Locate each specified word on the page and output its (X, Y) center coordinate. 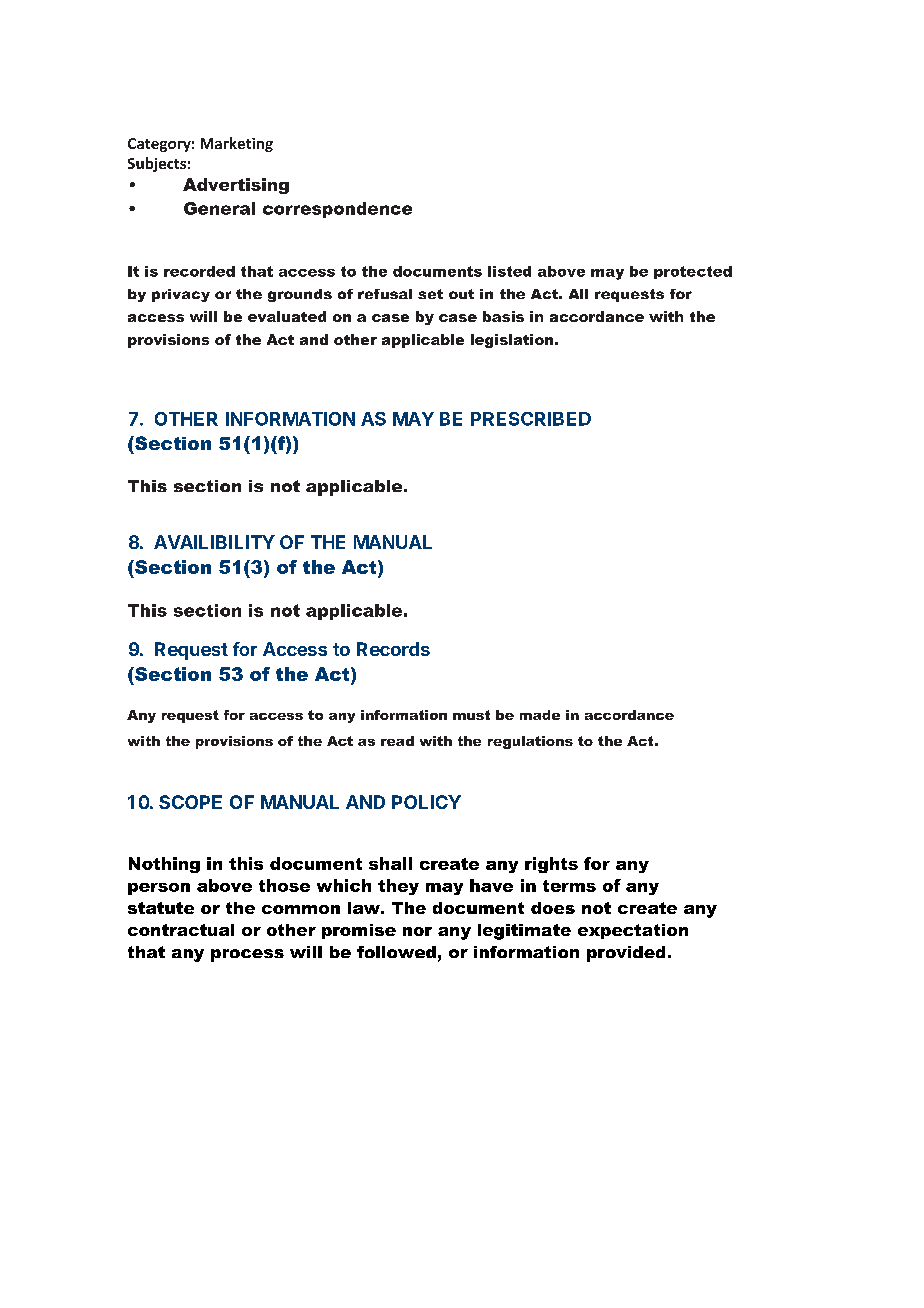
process (247, 955)
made (540, 715)
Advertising (236, 186)
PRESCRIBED (531, 419)
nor (417, 931)
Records (393, 649)
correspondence (337, 210)
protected (693, 272)
